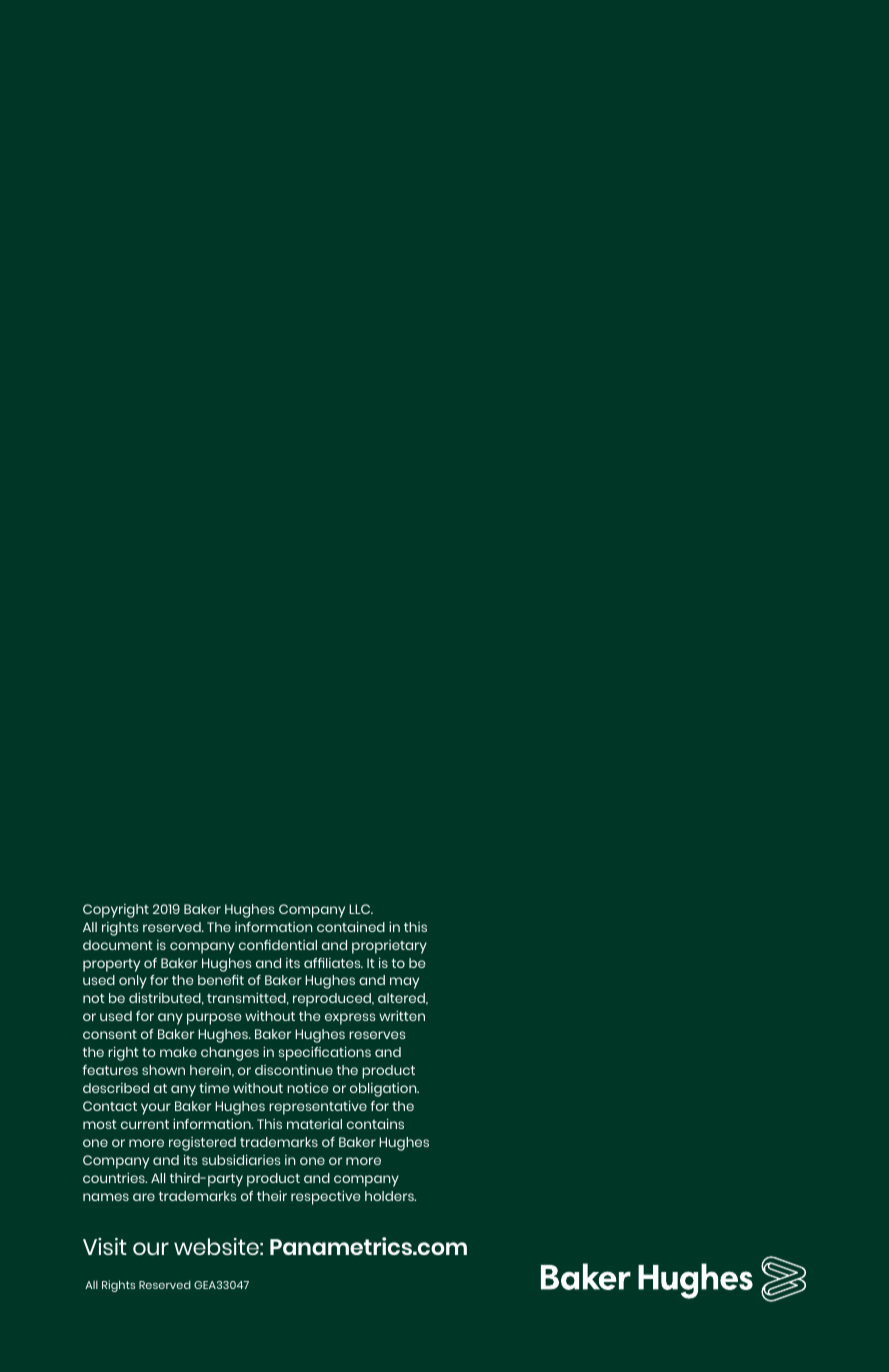 This page has width=889, height=1372. I want to click on described, so click(116, 1088).
